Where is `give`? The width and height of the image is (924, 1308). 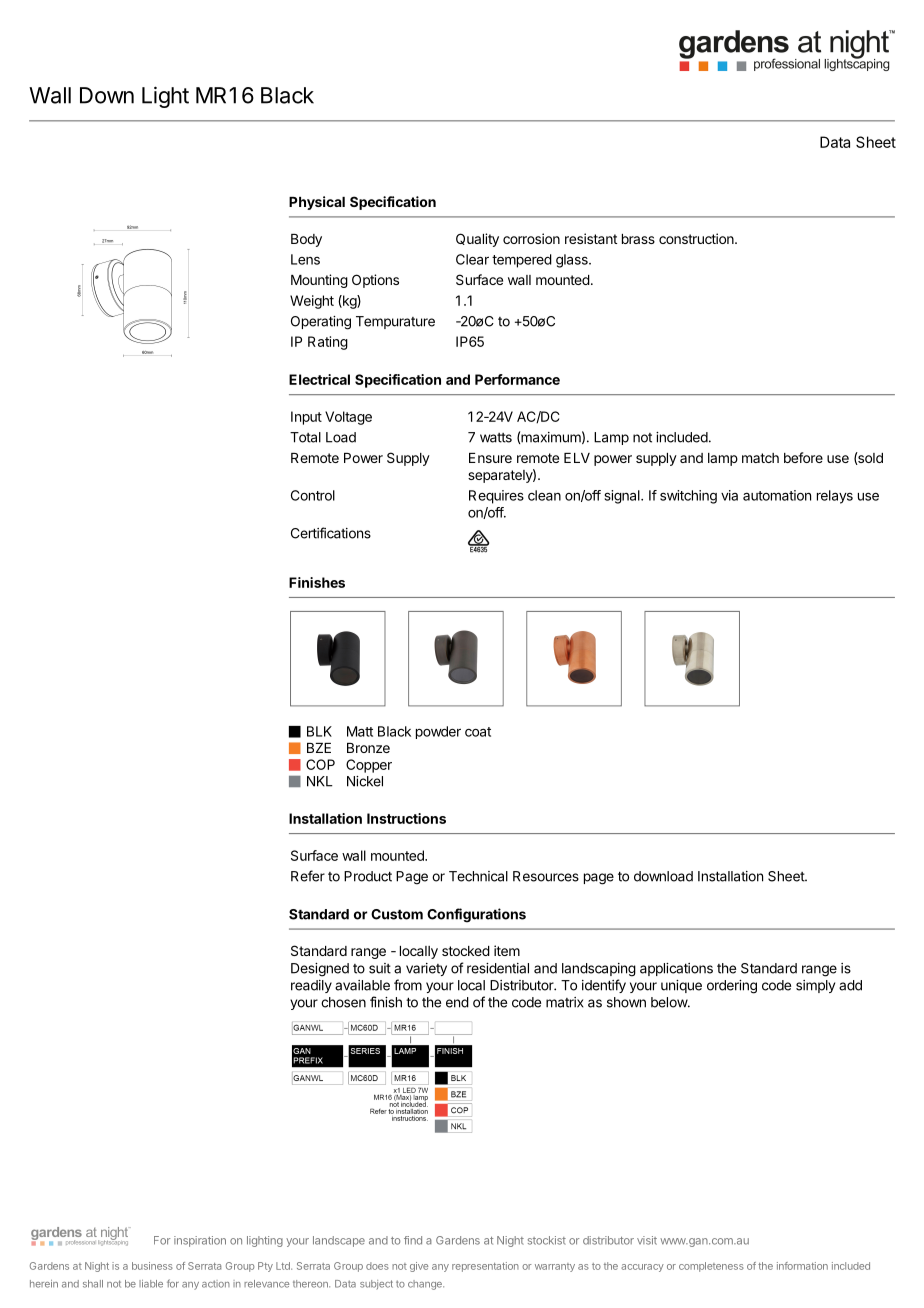
give is located at coordinates (419, 1267).
